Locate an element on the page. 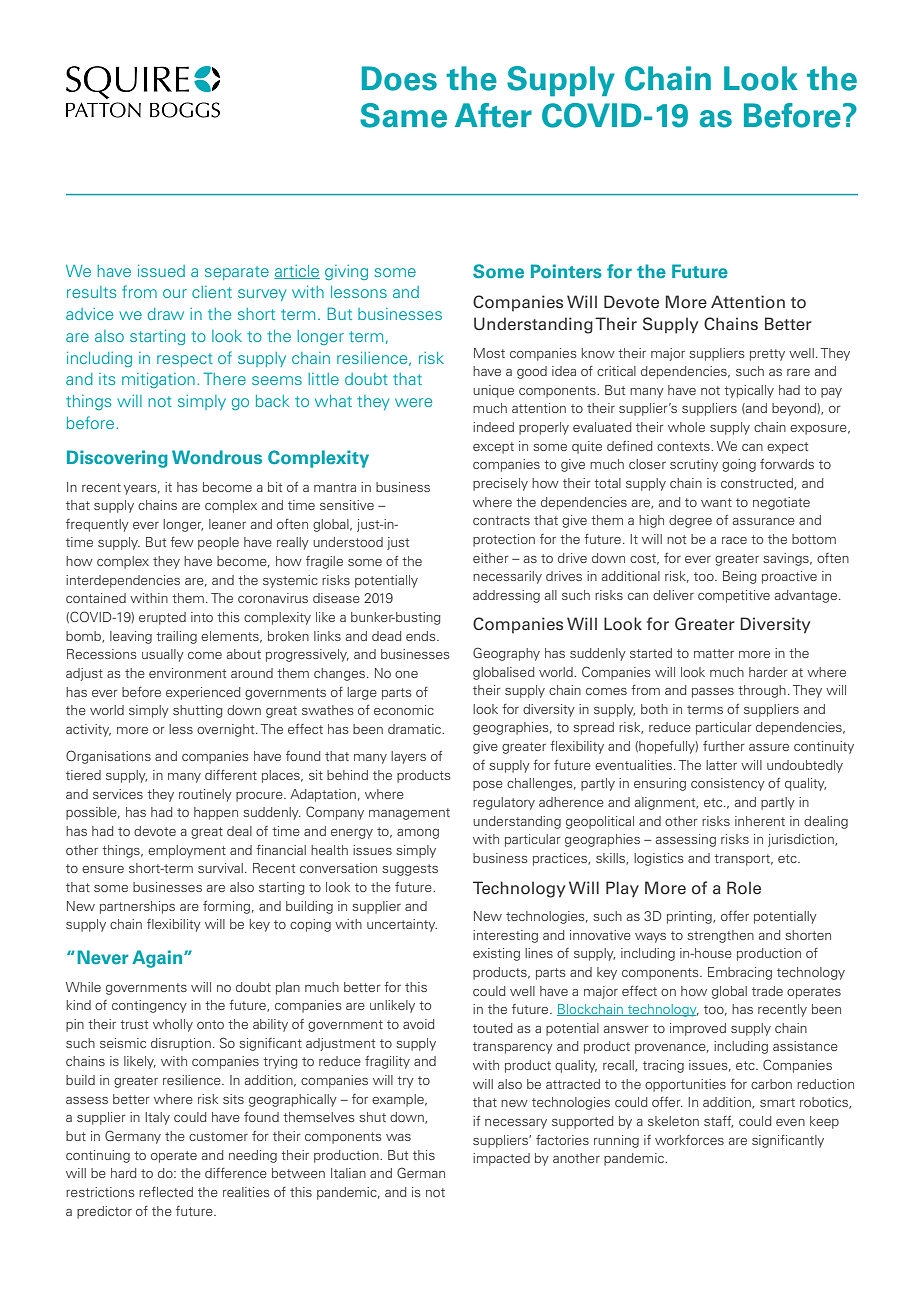  Pointers is located at coordinates (566, 271).
